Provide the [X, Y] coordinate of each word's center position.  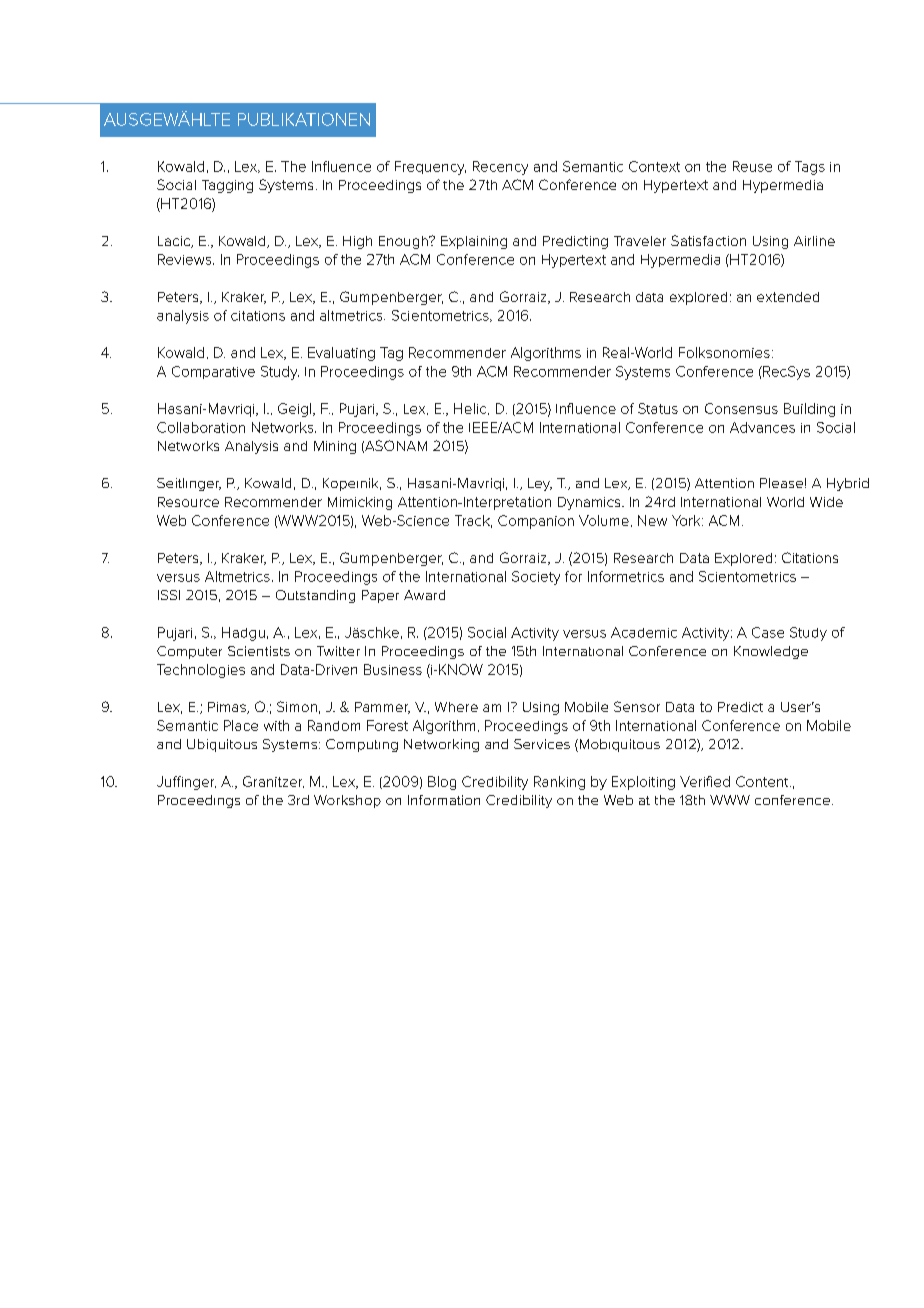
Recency [500, 168]
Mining [335, 447]
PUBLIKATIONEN [304, 119]
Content [763, 781]
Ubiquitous [222, 745]
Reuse [752, 166]
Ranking [559, 783]
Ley [540, 484]
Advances [762, 427]
